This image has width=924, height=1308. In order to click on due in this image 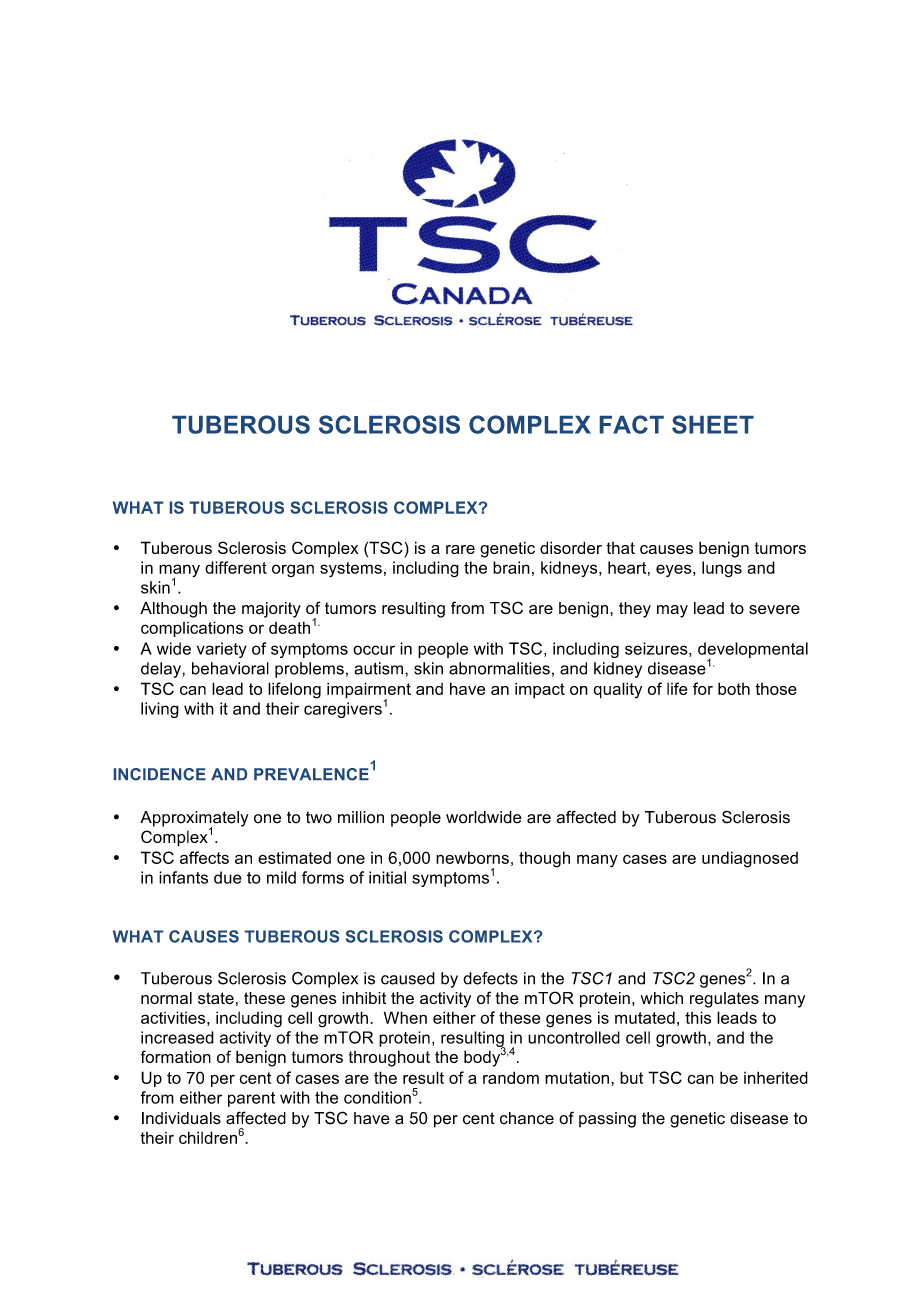, I will do `click(228, 877)`.
